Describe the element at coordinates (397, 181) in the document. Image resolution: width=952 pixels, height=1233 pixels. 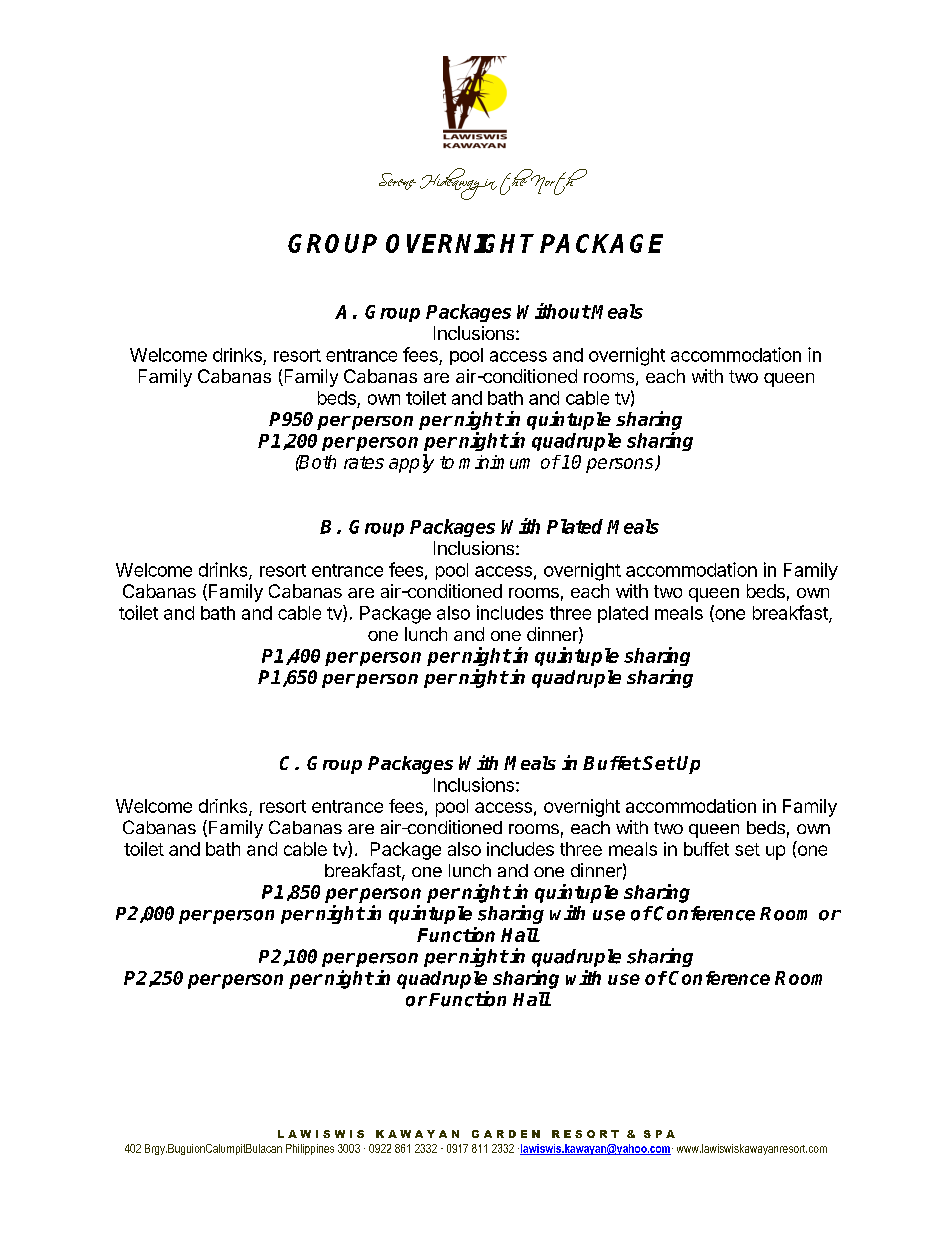
I see `Serene` at that location.
